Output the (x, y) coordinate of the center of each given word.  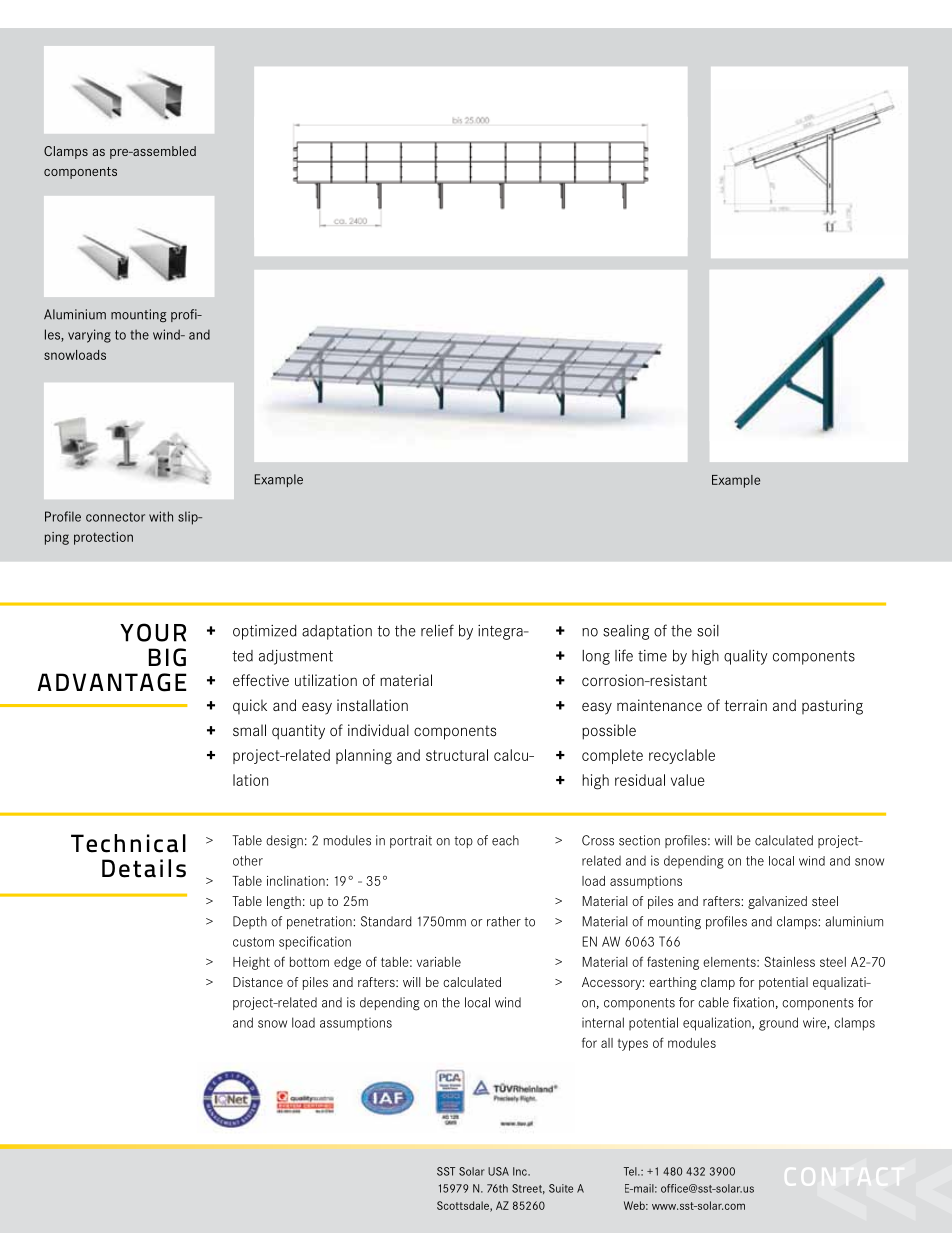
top (463, 842)
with (161, 516)
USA (498, 1171)
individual (378, 730)
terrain (746, 705)
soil (708, 631)
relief (437, 630)
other (248, 860)
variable (439, 962)
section (639, 840)
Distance (258, 982)
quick (250, 706)
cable (713, 1002)
